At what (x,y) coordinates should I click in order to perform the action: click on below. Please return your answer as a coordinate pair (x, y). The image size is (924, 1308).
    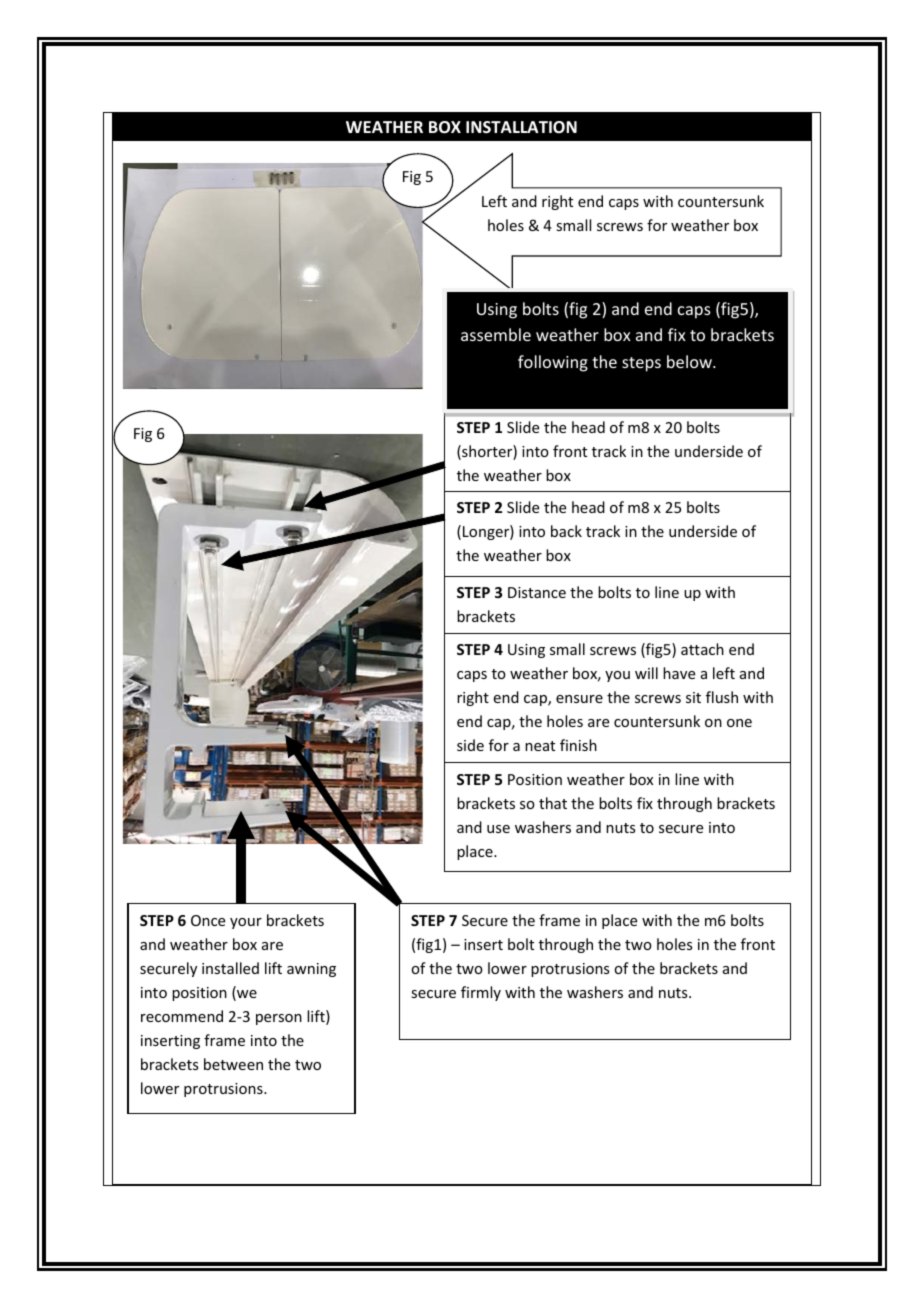
    Looking at the image, I should click on (690, 361).
